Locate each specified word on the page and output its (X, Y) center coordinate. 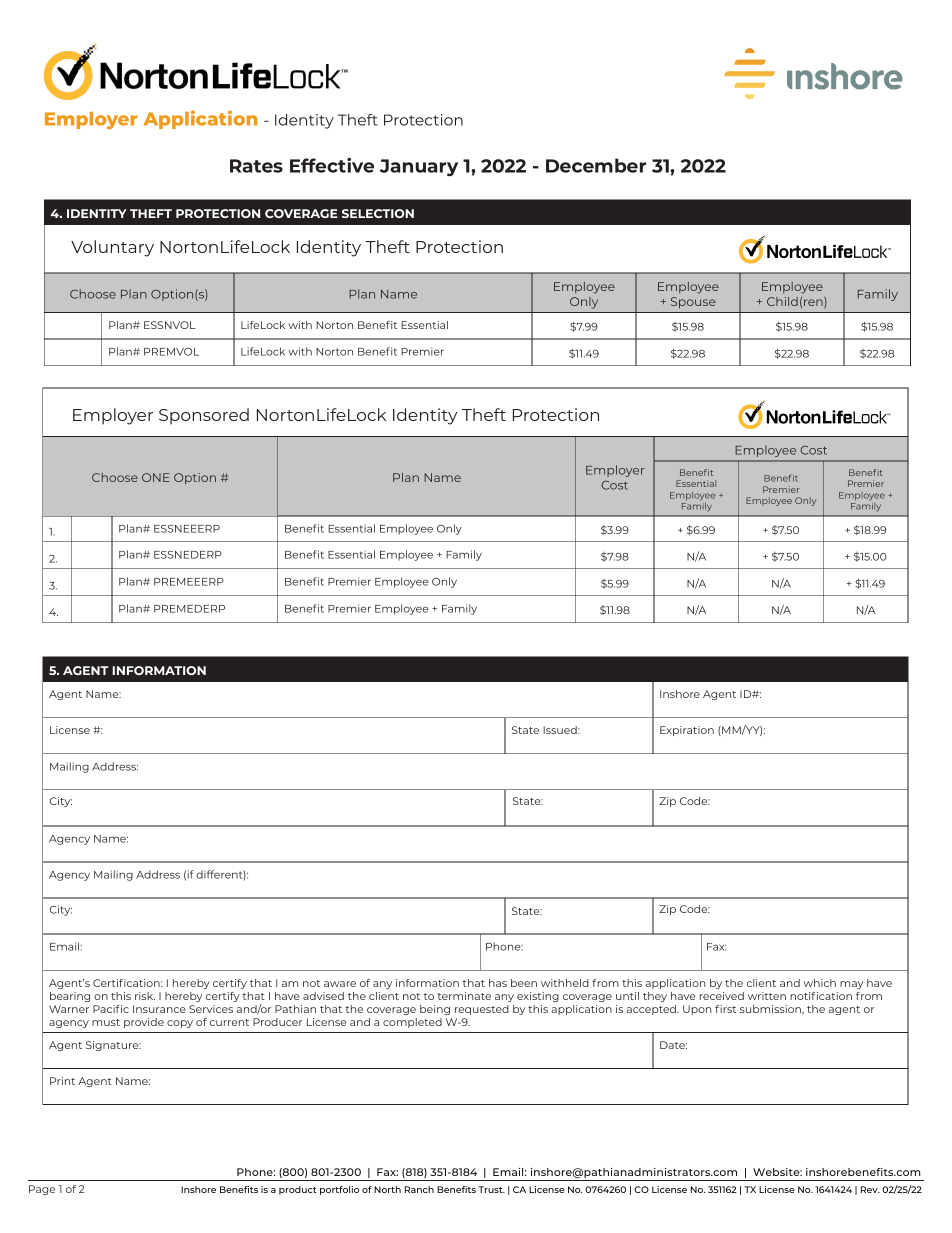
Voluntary (112, 248)
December (596, 165)
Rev (870, 1189)
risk (145, 996)
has (498, 983)
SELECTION (378, 213)
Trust (491, 1189)
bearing (70, 997)
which (820, 983)
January (419, 168)
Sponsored (204, 416)
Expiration (687, 731)
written (767, 996)
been (524, 983)
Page (42, 1190)
